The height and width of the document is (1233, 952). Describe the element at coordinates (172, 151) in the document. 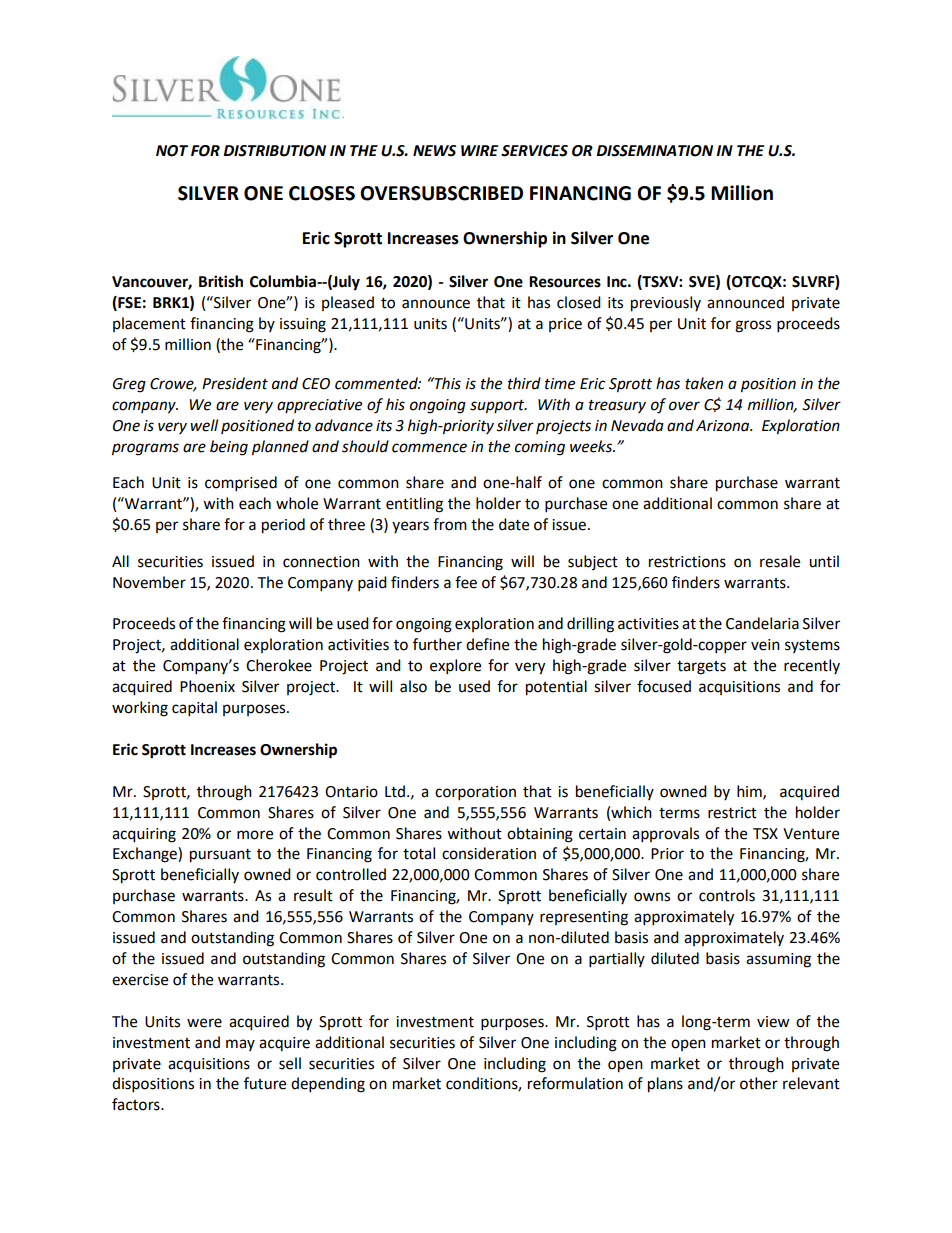

I see `NOT` at that location.
